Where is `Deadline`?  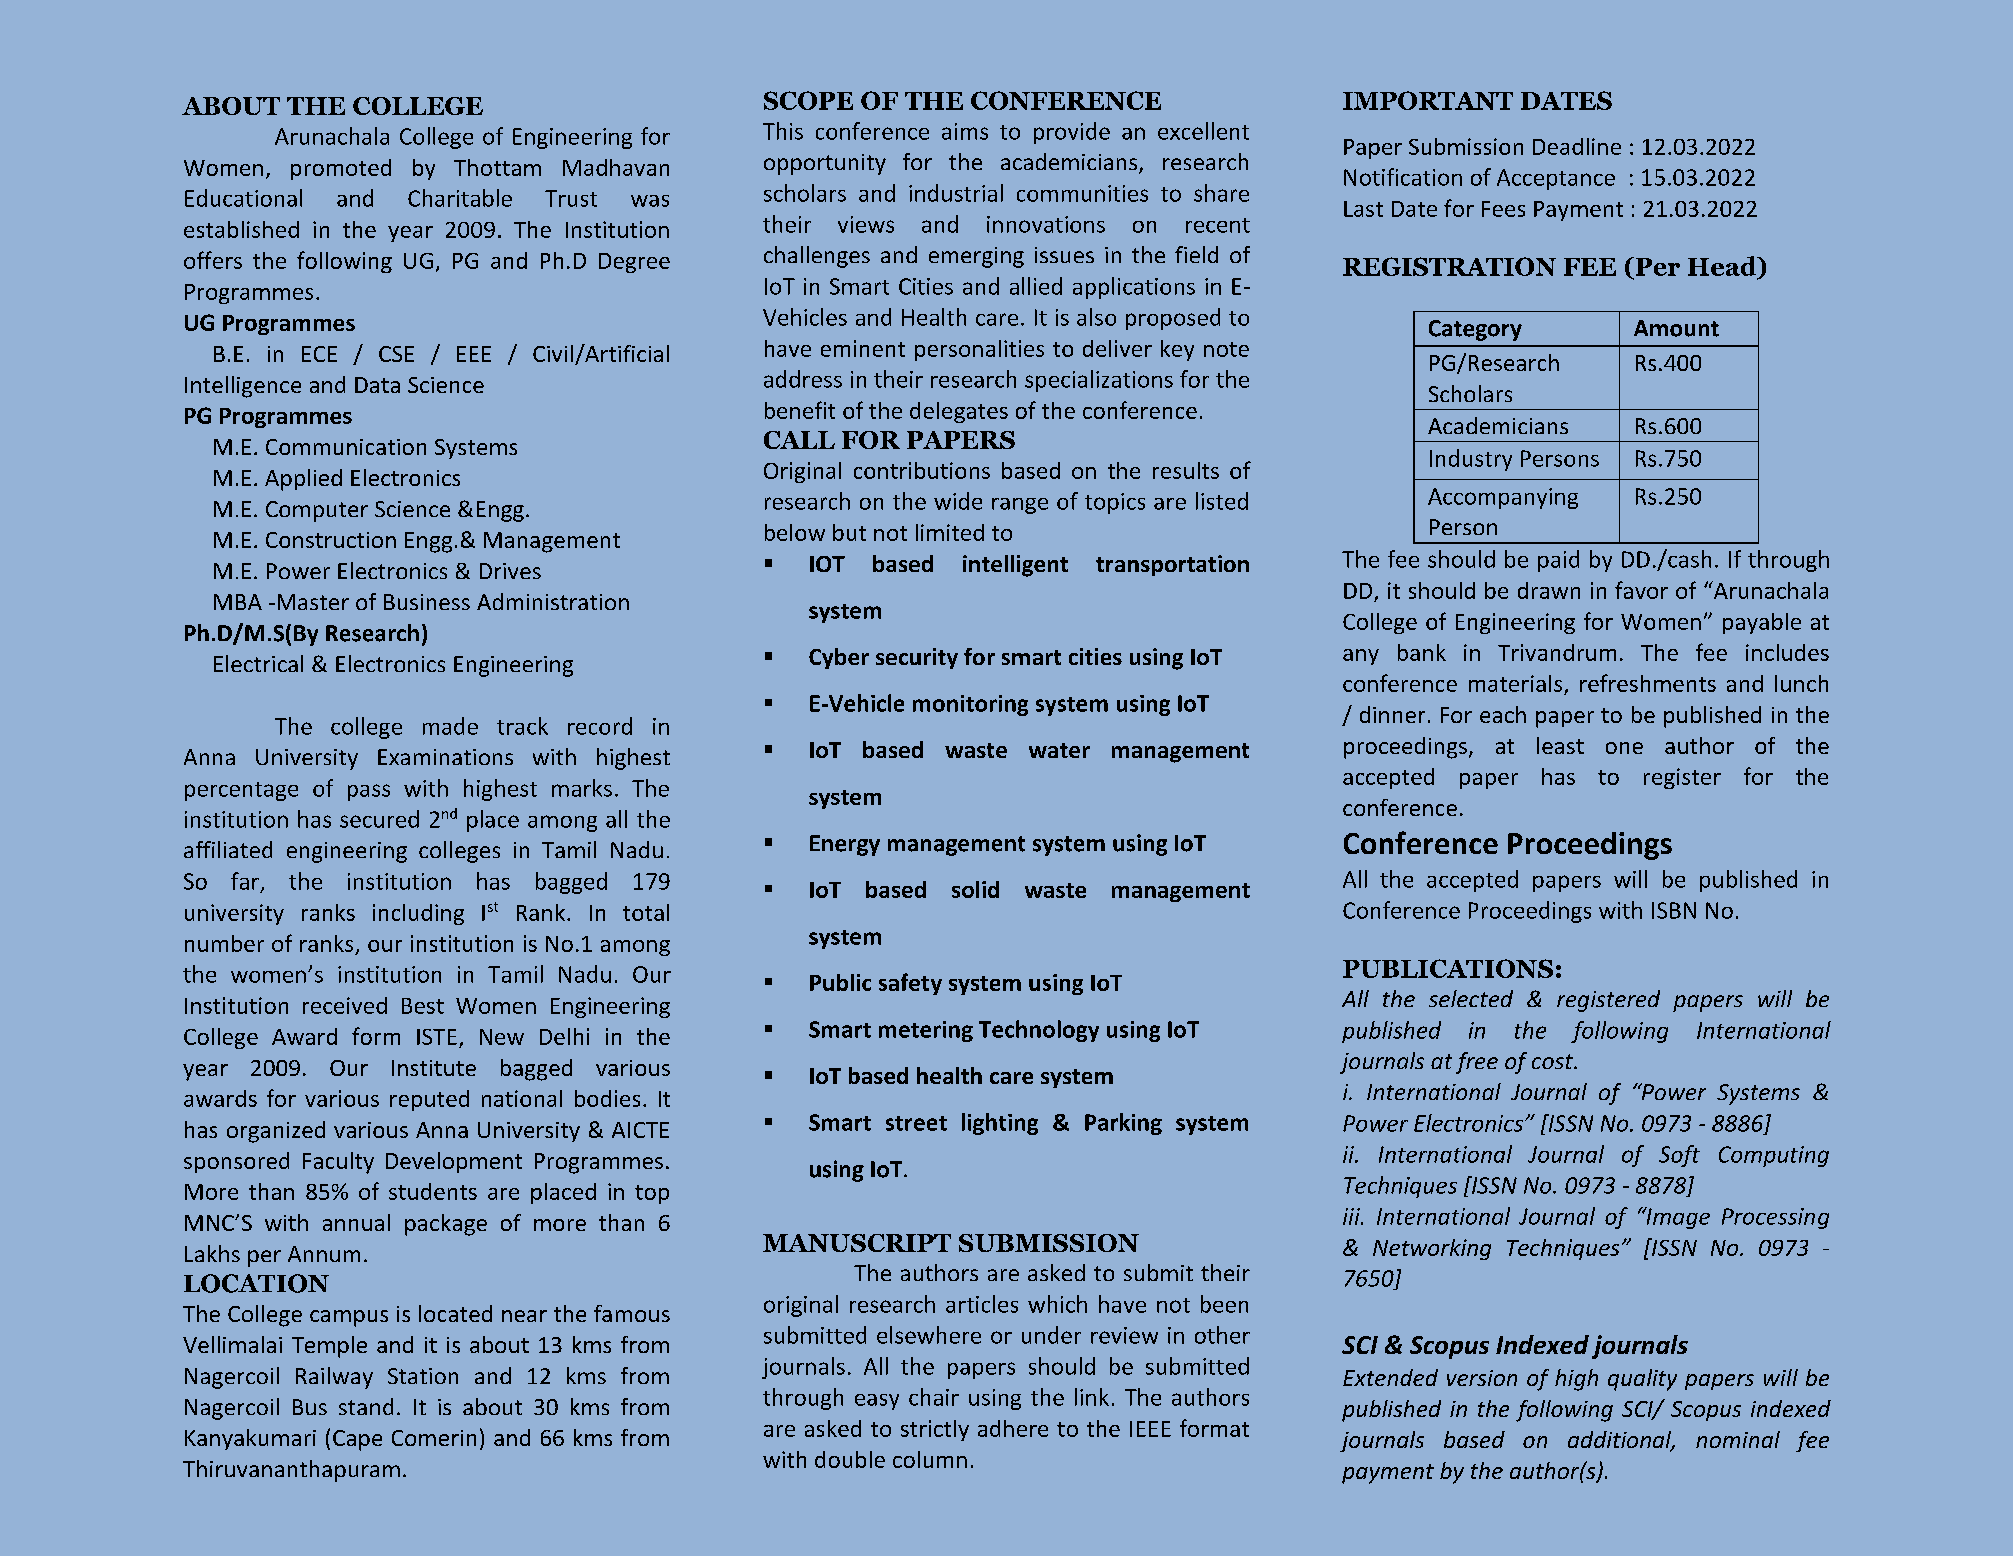 Deadline is located at coordinates (1577, 146).
